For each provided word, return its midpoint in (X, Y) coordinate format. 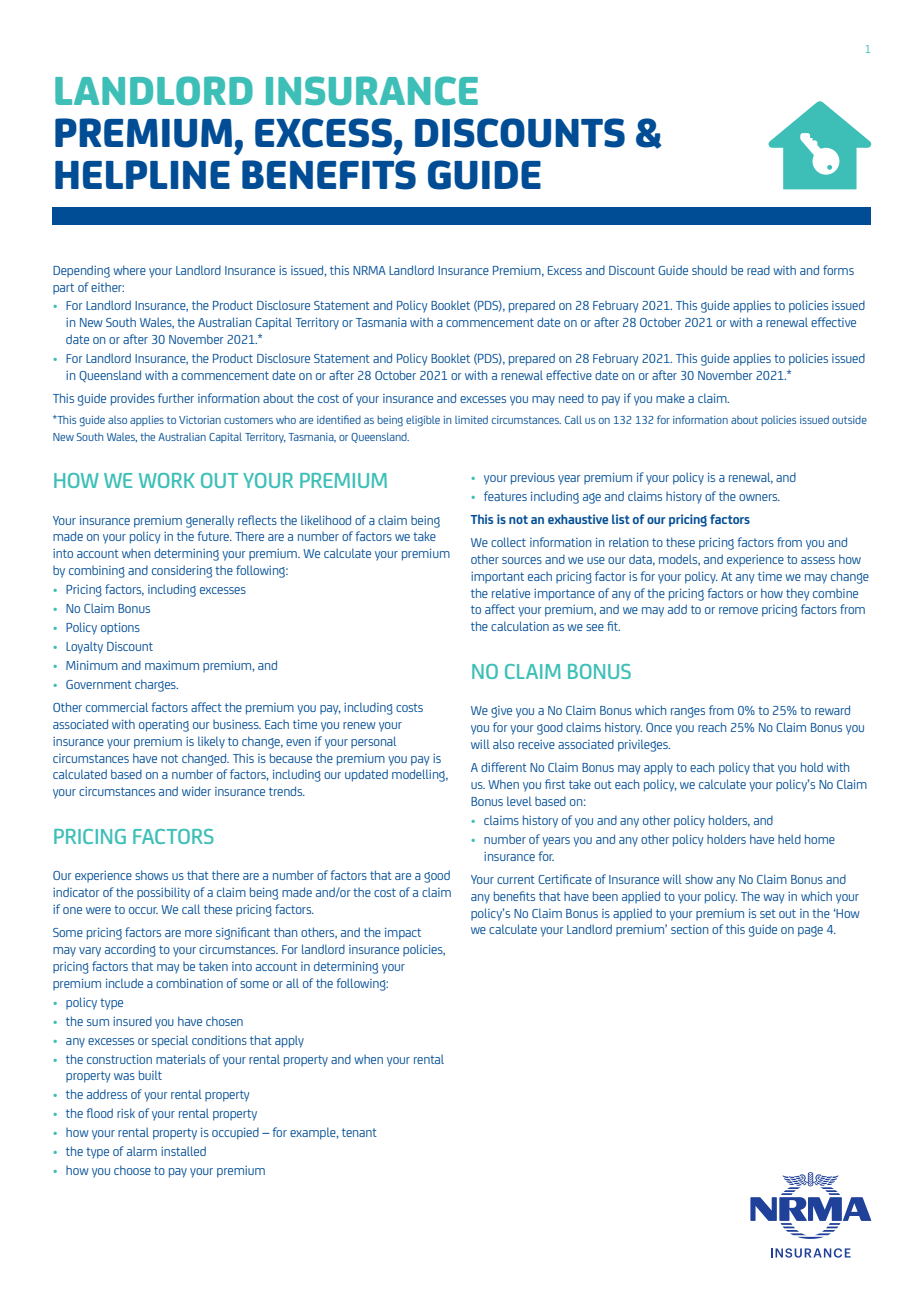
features (505, 496)
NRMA (369, 270)
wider (196, 791)
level (519, 801)
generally (210, 521)
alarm (142, 1151)
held (789, 839)
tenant (359, 1132)
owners (759, 497)
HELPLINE (142, 174)
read (758, 270)
